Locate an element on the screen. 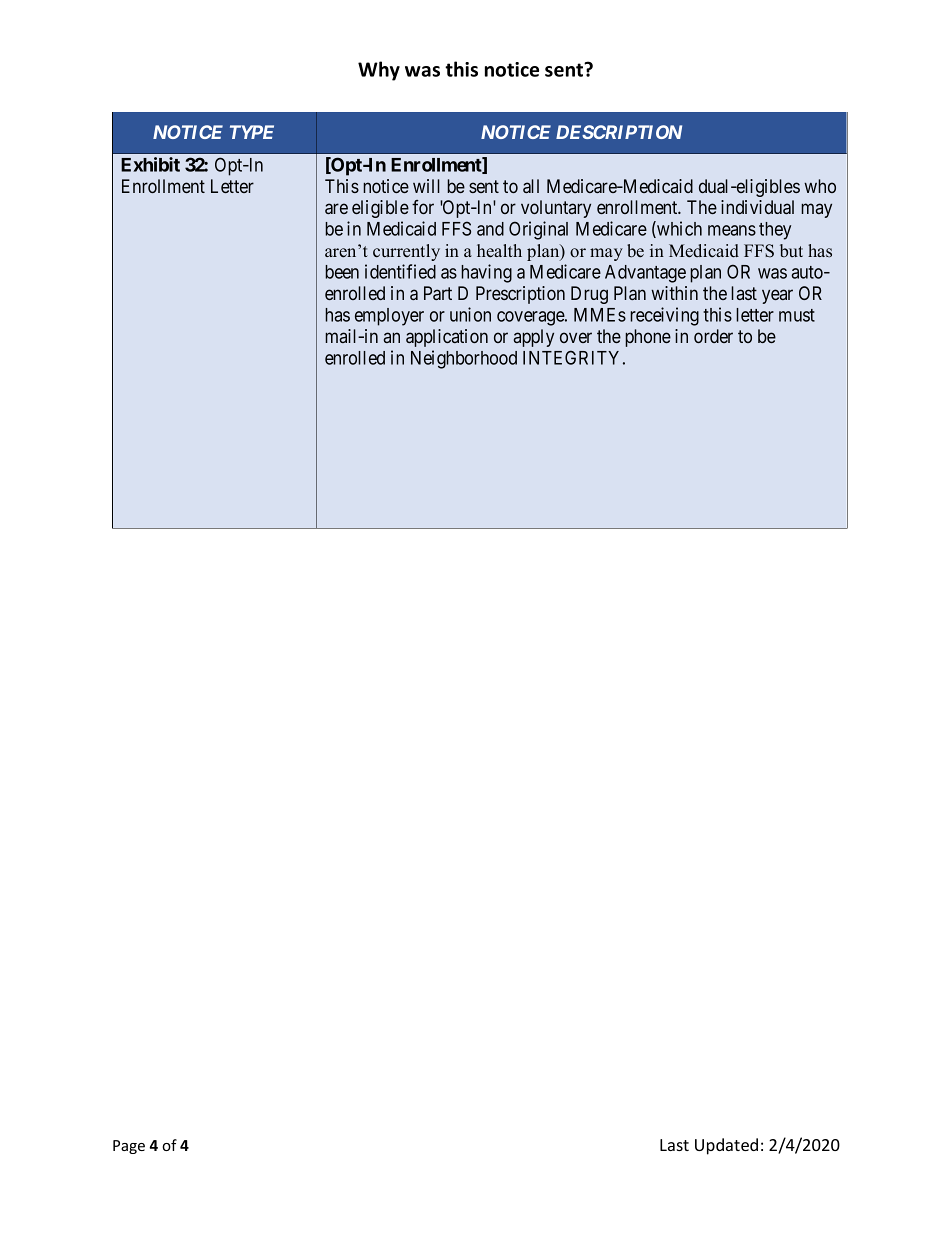 The height and width of the screenshot is (1233, 952). employer is located at coordinates (389, 317).
